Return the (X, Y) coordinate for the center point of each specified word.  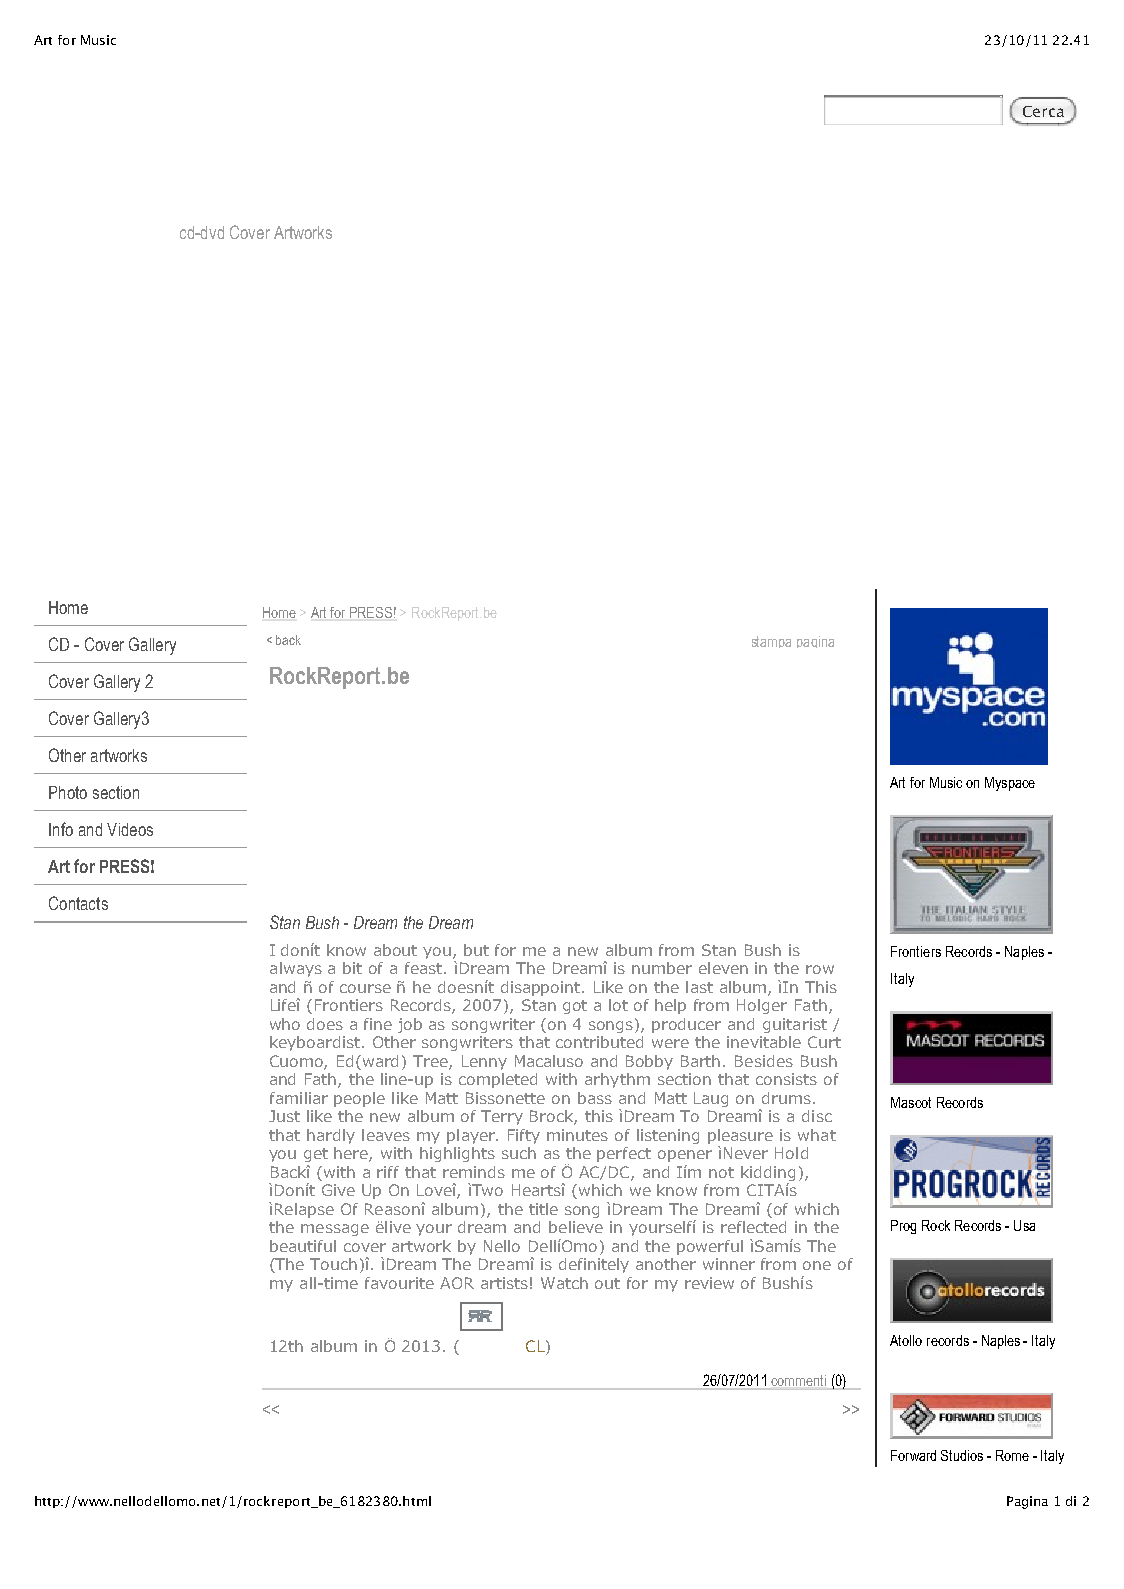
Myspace (1010, 784)
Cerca (1043, 111)
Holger (762, 1006)
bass (595, 1098)
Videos (130, 829)
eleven (723, 968)
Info (61, 829)
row (820, 969)
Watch (564, 1283)
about (395, 950)
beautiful (303, 1246)
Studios (962, 1455)
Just (284, 1116)
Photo (68, 792)
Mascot (911, 1102)
